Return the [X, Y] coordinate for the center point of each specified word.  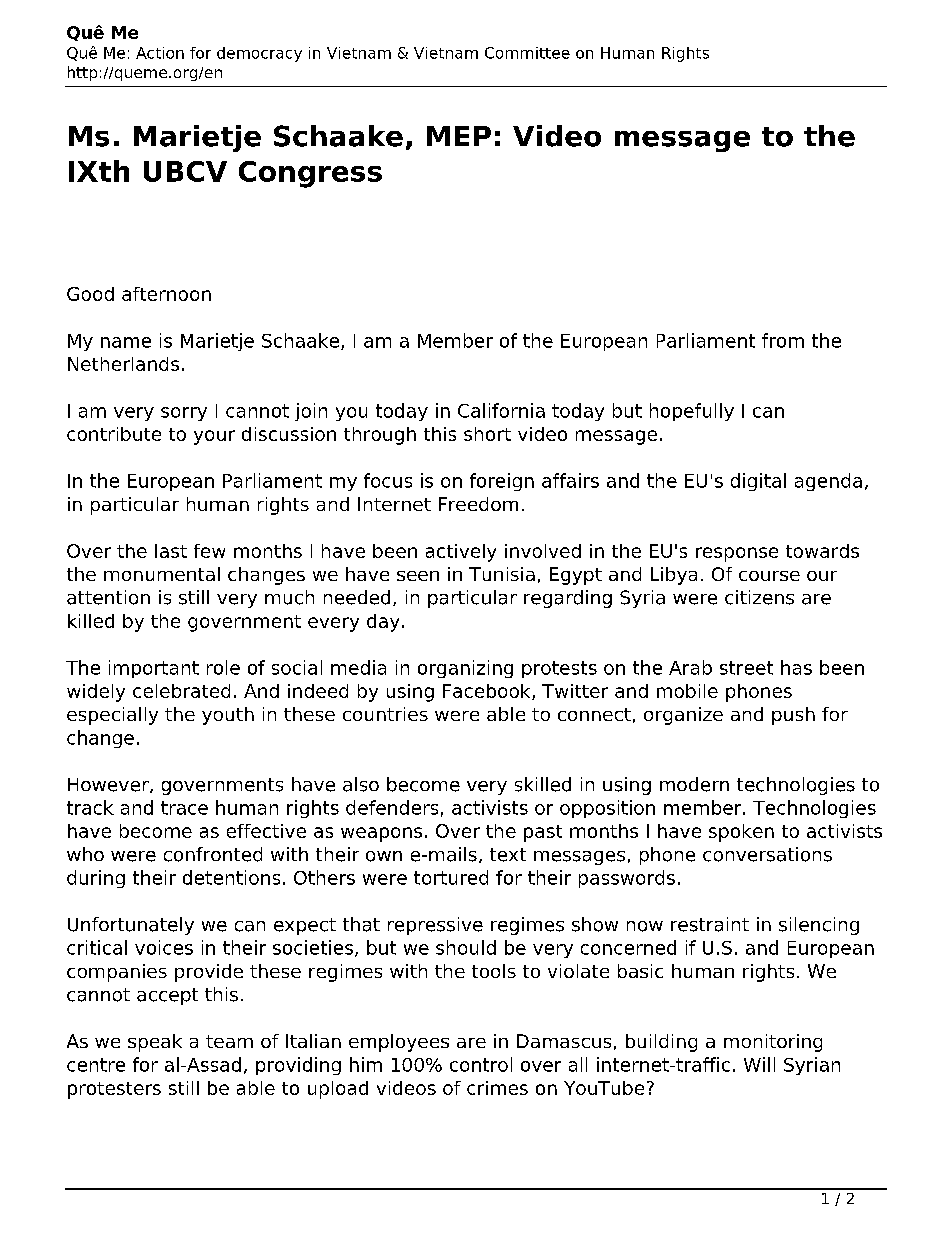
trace [184, 808]
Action [160, 53]
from [783, 340]
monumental [162, 574]
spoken [741, 833]
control [481, 1064]
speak [155, 1043]
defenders [392, 807]
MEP [459, 136]
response [737, 554]
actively [461, 553]
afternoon [166, 294]
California [501, 410]
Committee [527, 53]
